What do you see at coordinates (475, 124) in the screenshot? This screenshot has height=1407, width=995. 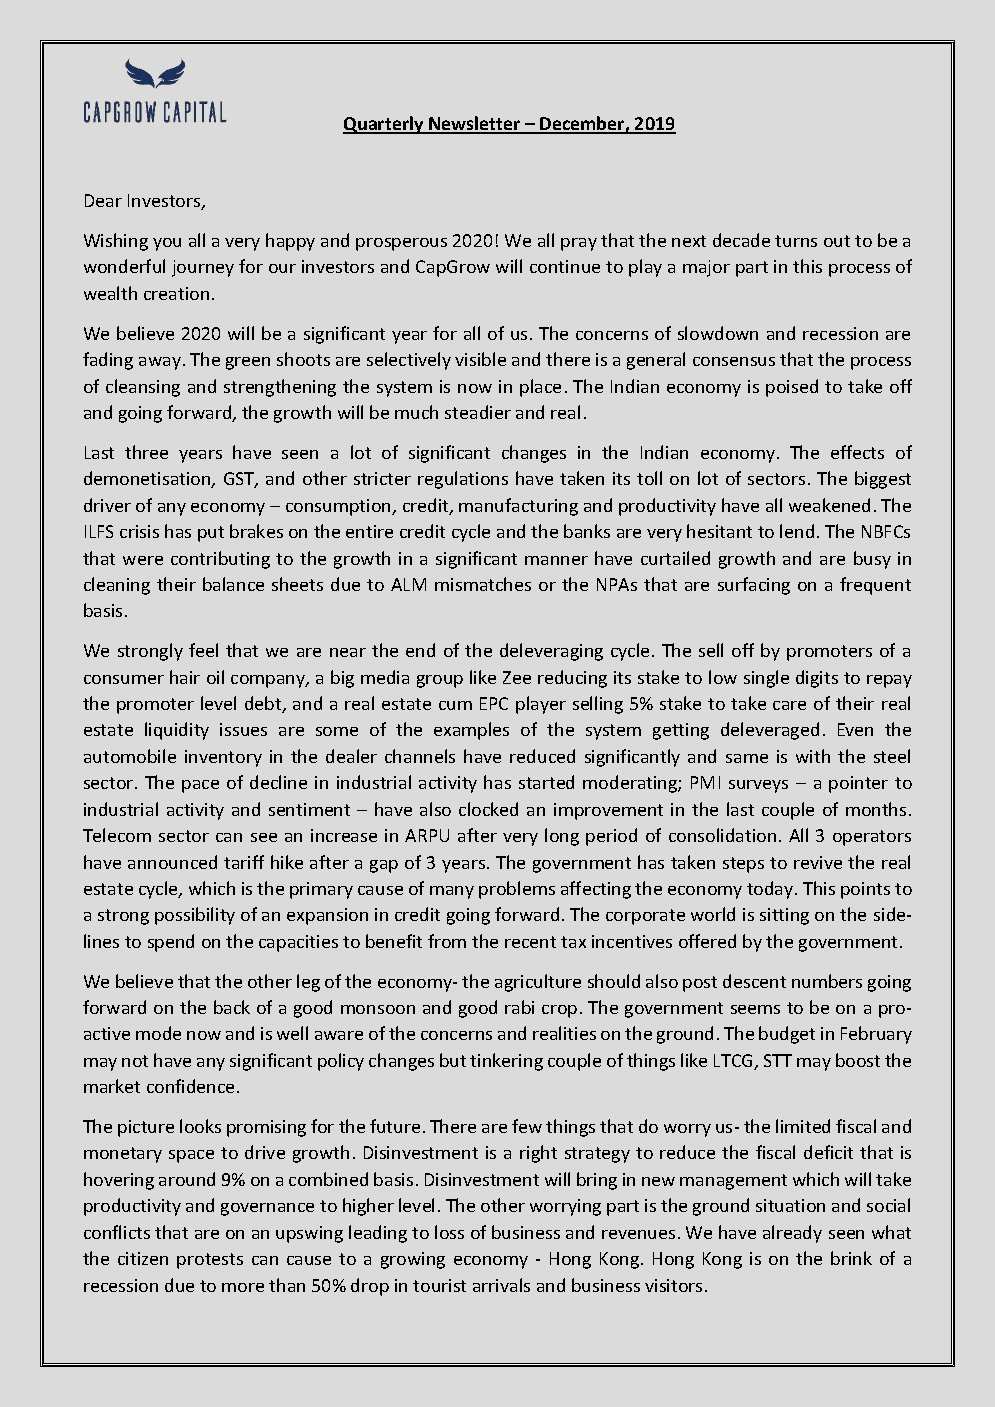 I see `Newsletter` at bounding box center [475, 124].
